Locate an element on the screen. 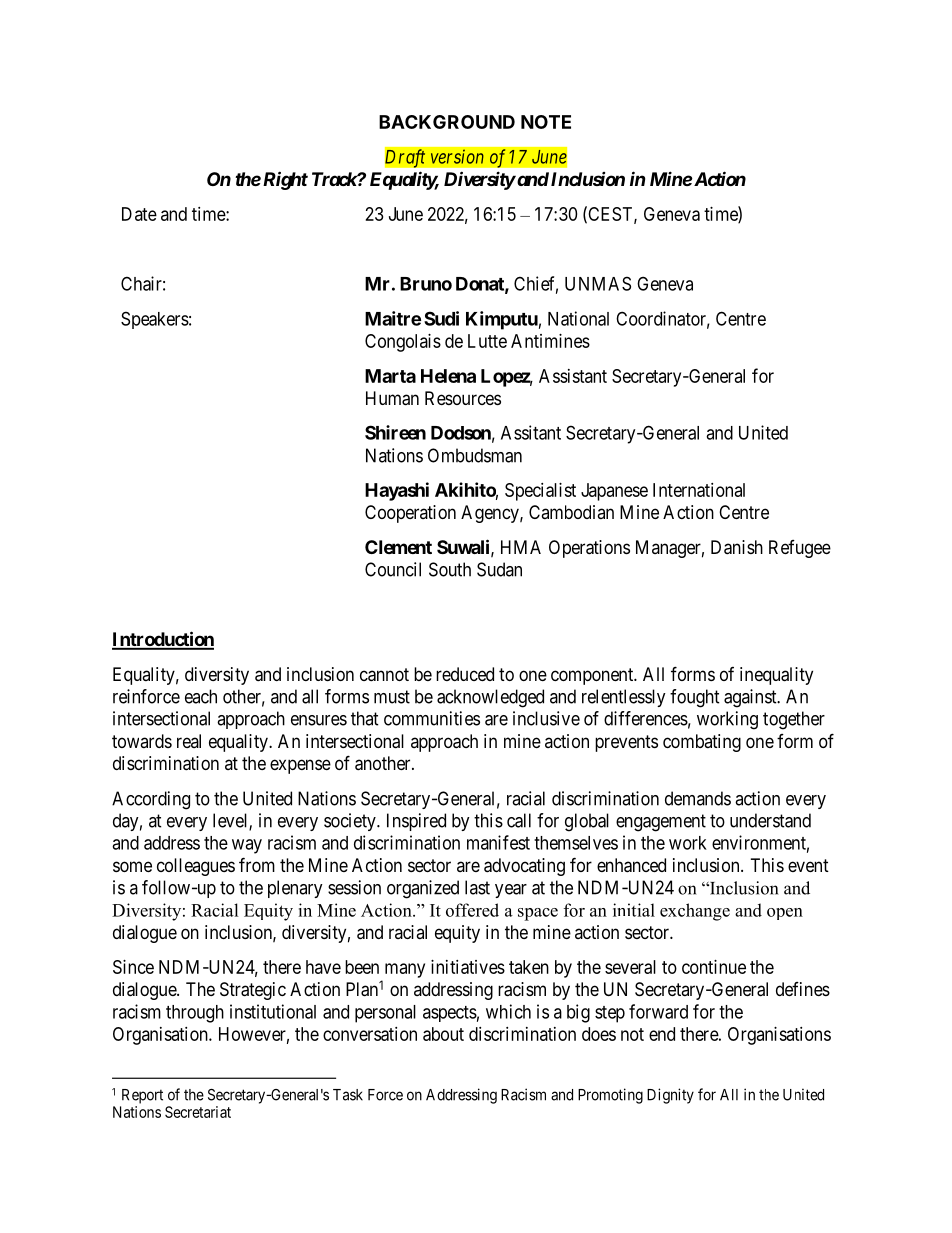  NOTE is located at coordinates (546, 122).
